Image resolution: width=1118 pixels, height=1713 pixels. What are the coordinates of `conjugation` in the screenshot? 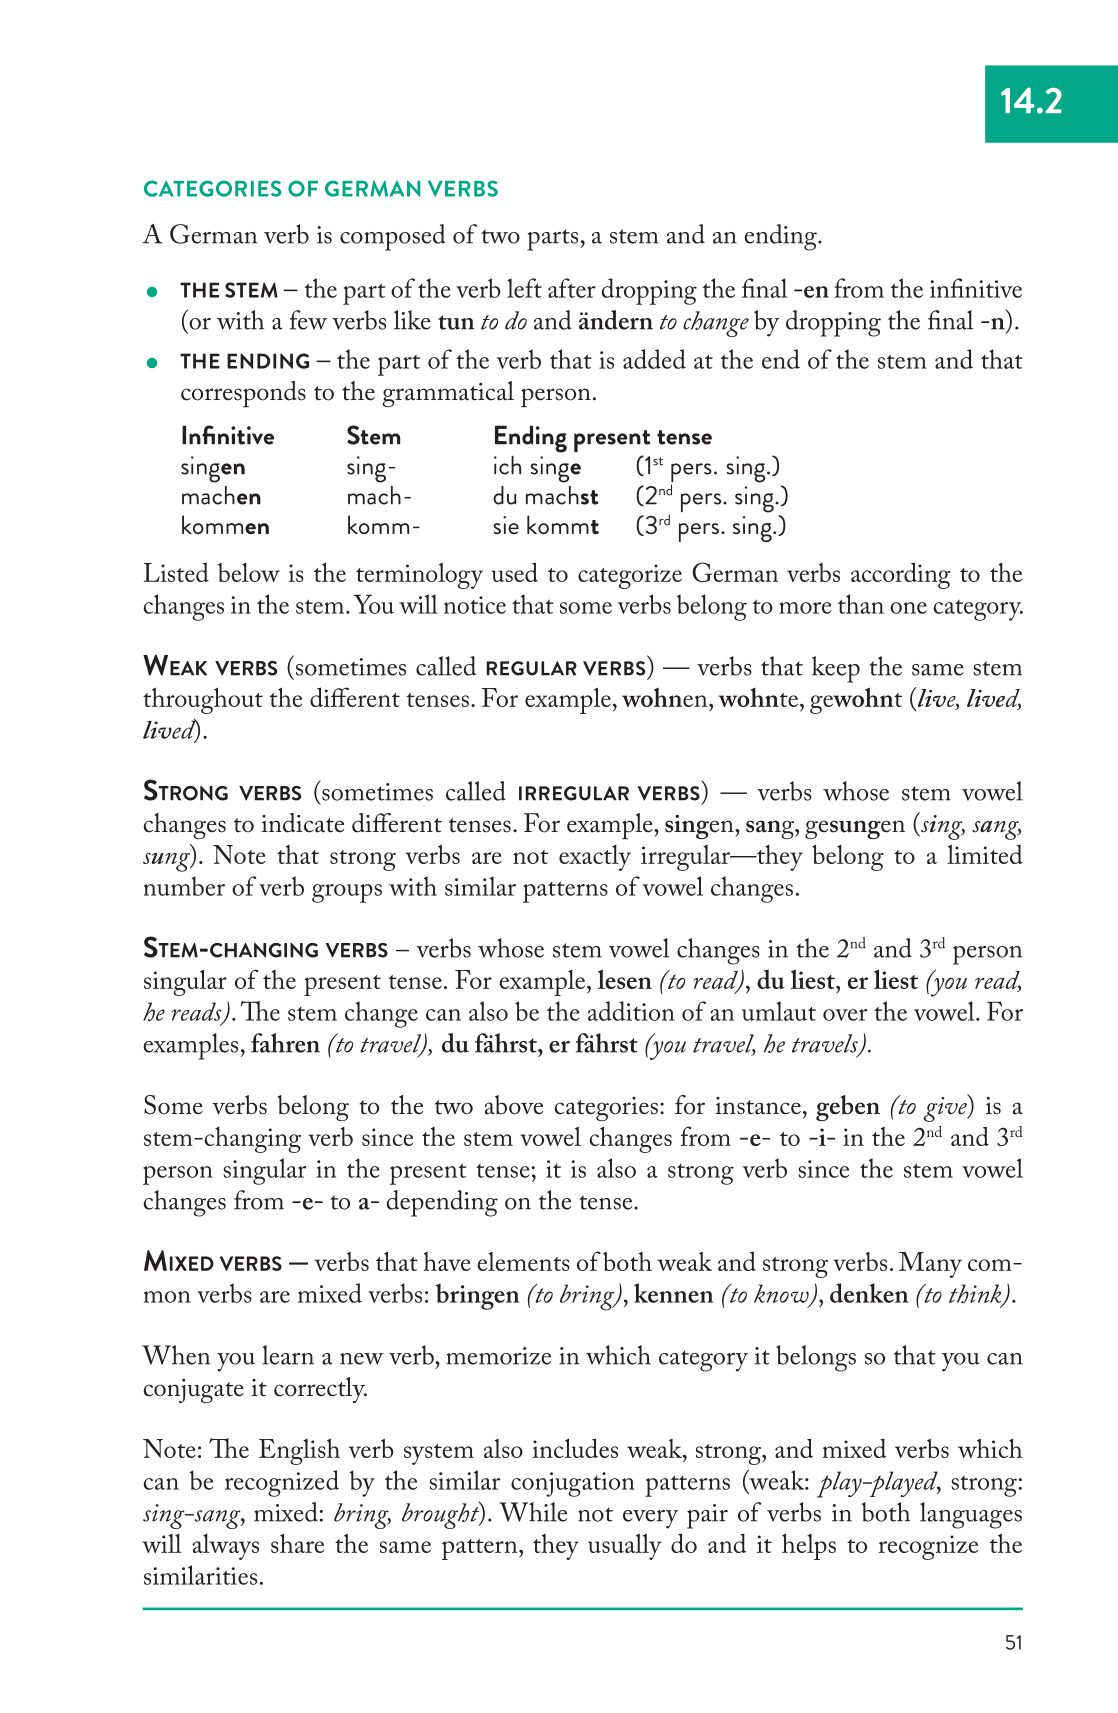 It's located at (573, 1484).
